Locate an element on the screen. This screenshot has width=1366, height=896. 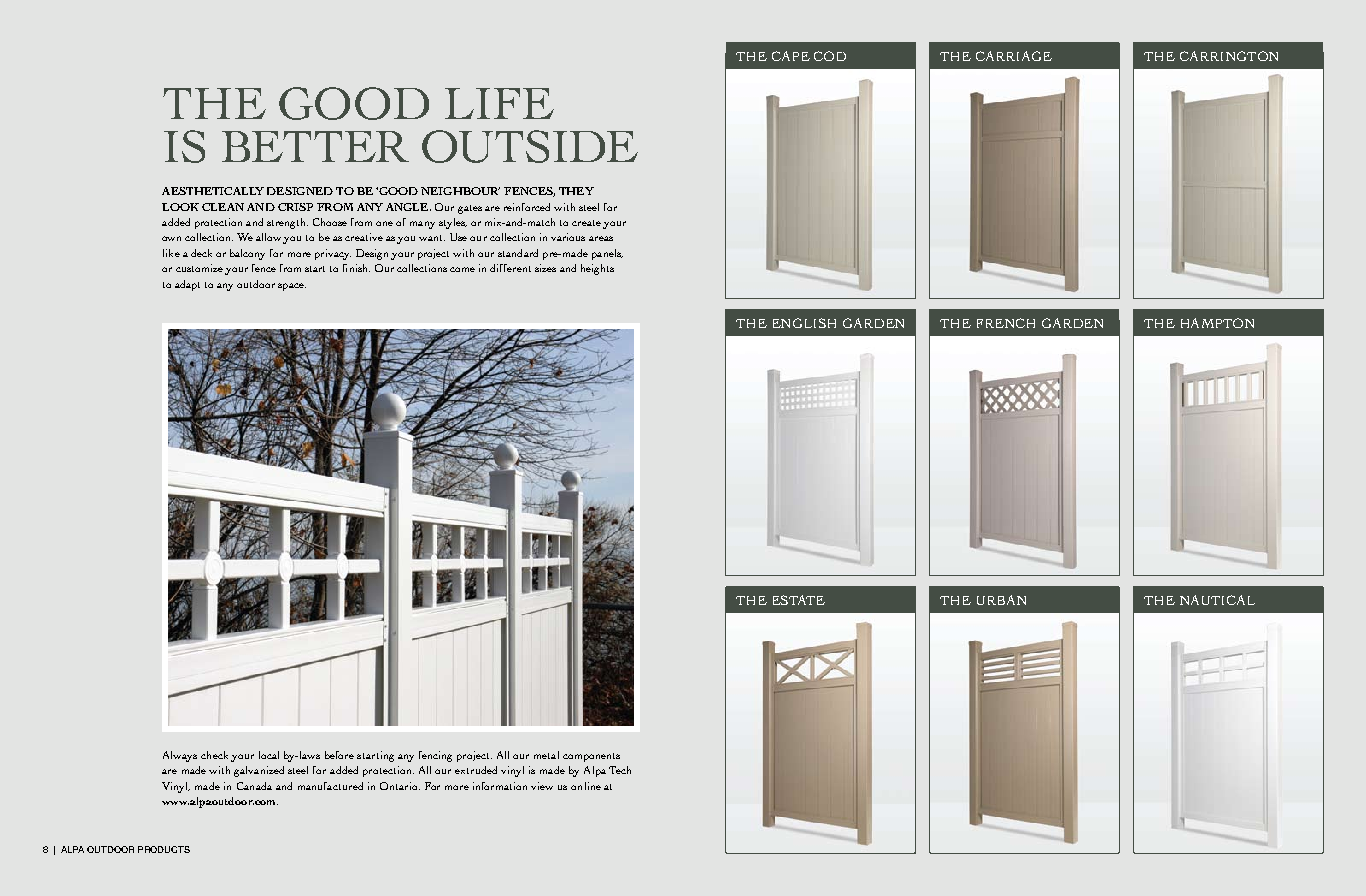
better is located at coordinates (315, 146).
